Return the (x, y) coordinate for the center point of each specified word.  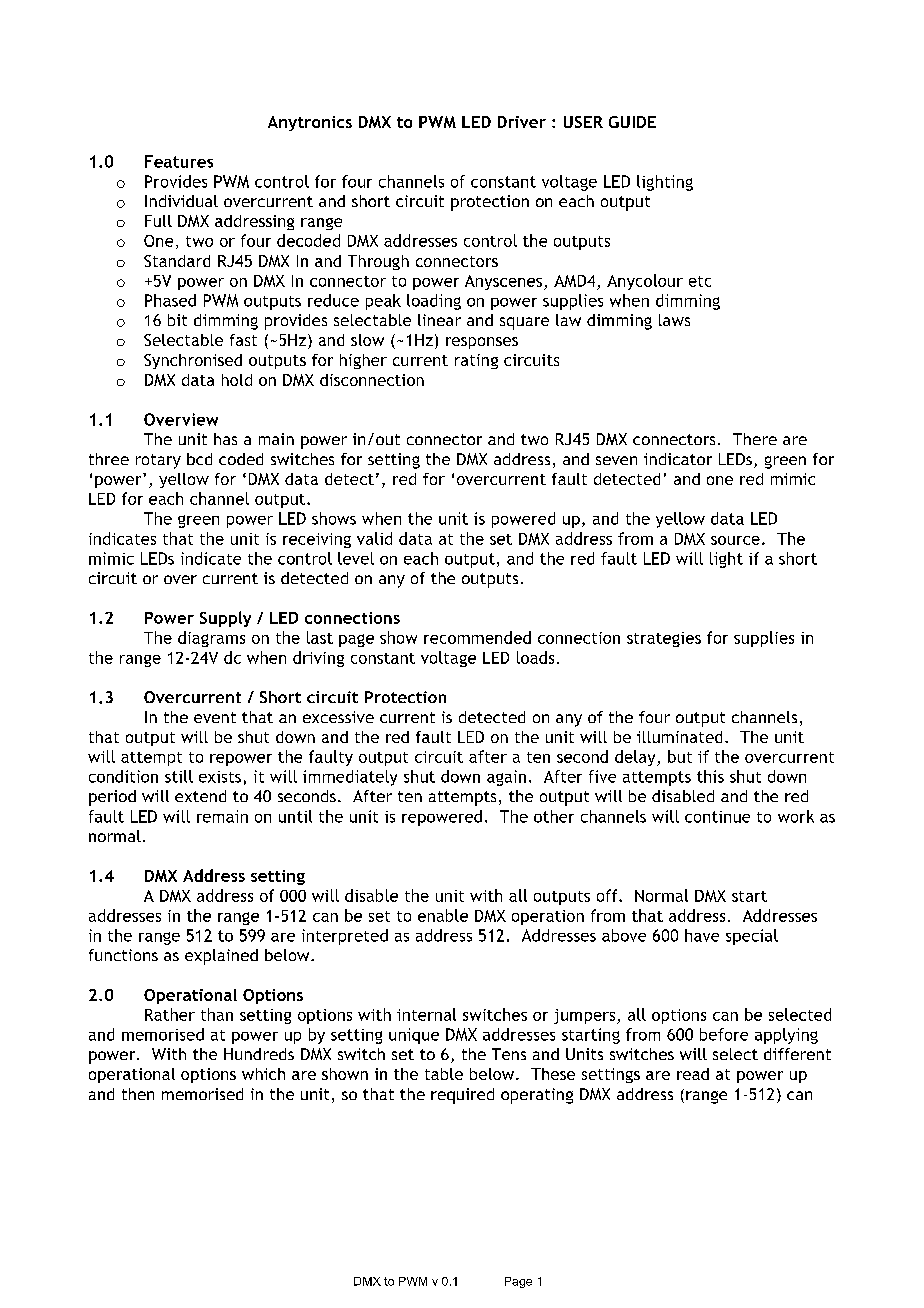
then (138, 1094)
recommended (477, 637)
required (462, 1096)
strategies (664, 639)
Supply (225, 619)
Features (179, 161)
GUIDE (632, 122)
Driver (522, 122)
